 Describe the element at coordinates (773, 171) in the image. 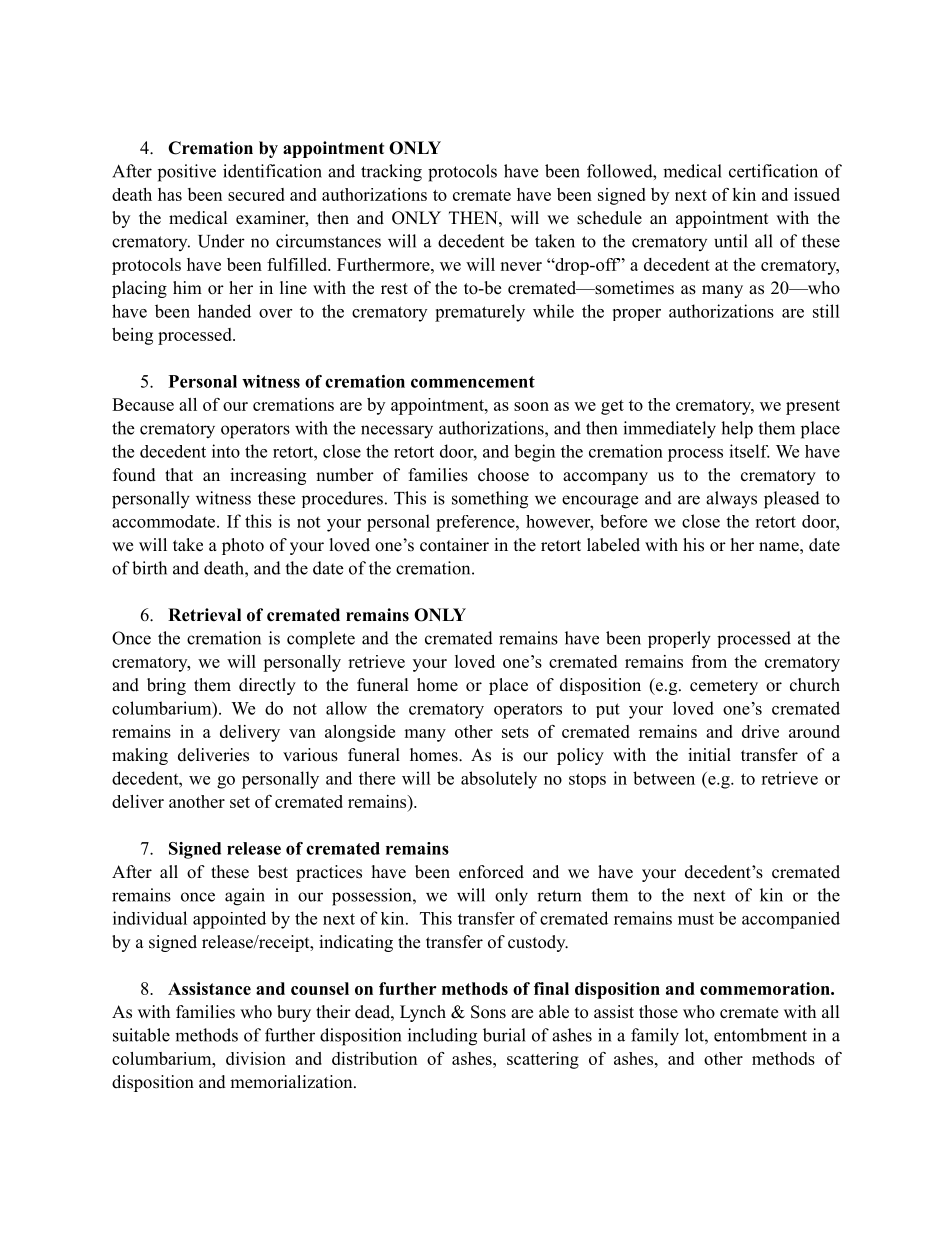

I see `certification` at that location.
